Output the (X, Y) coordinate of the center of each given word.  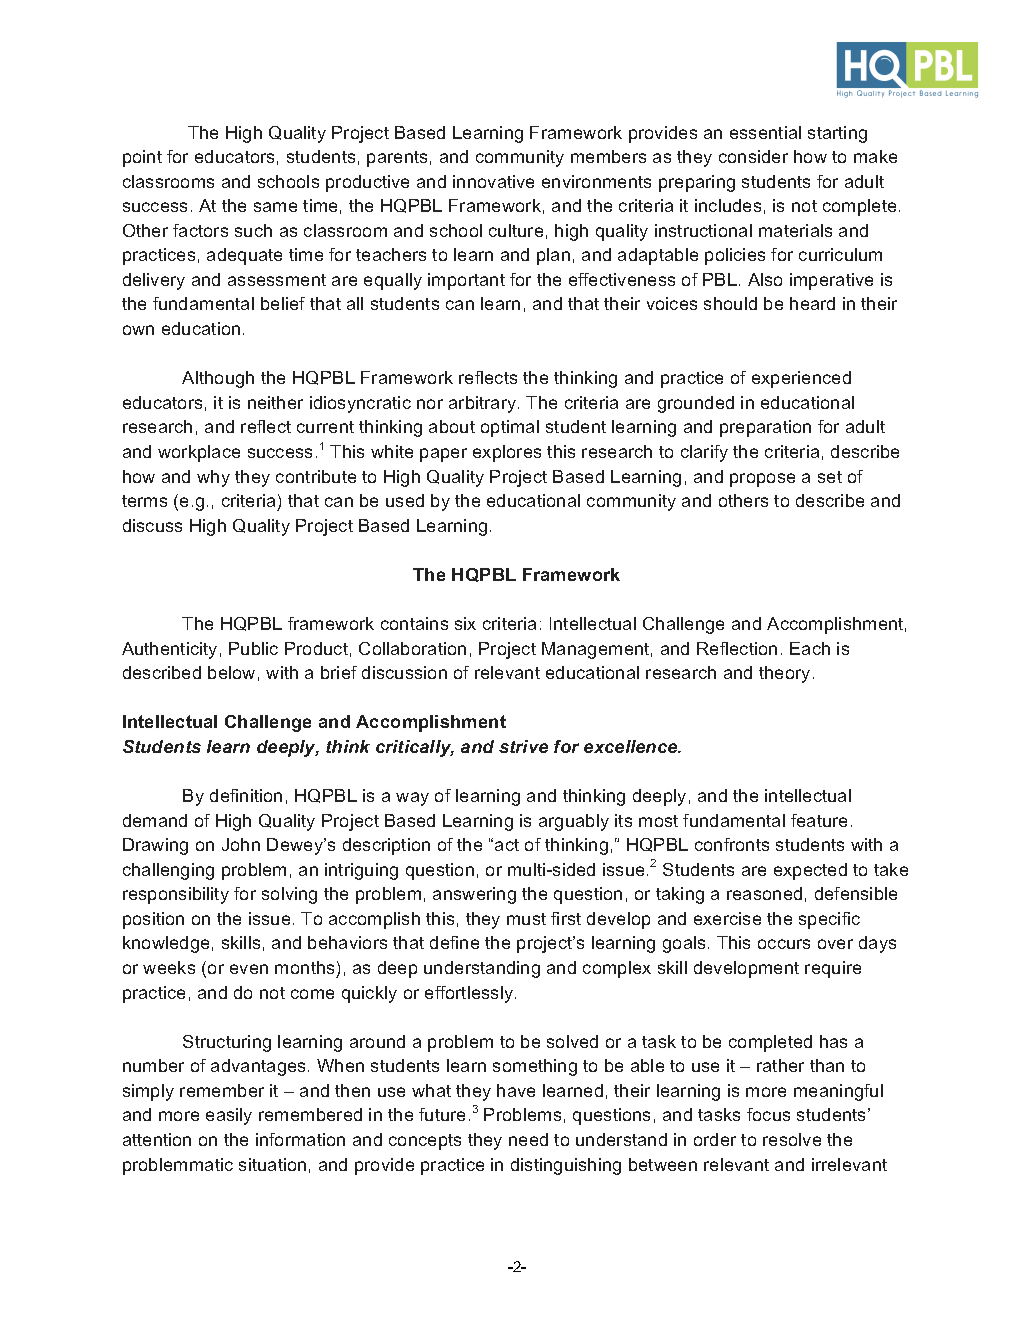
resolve (792, 1139)
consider (753, 156)
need (528, 1139)
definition (246, 795)
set (830, 477)
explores (507, 453)
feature (819, 820)
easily (229, 1116)
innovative (493, 181)
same (275, 207)
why (213, 478)
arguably (574, 822)
